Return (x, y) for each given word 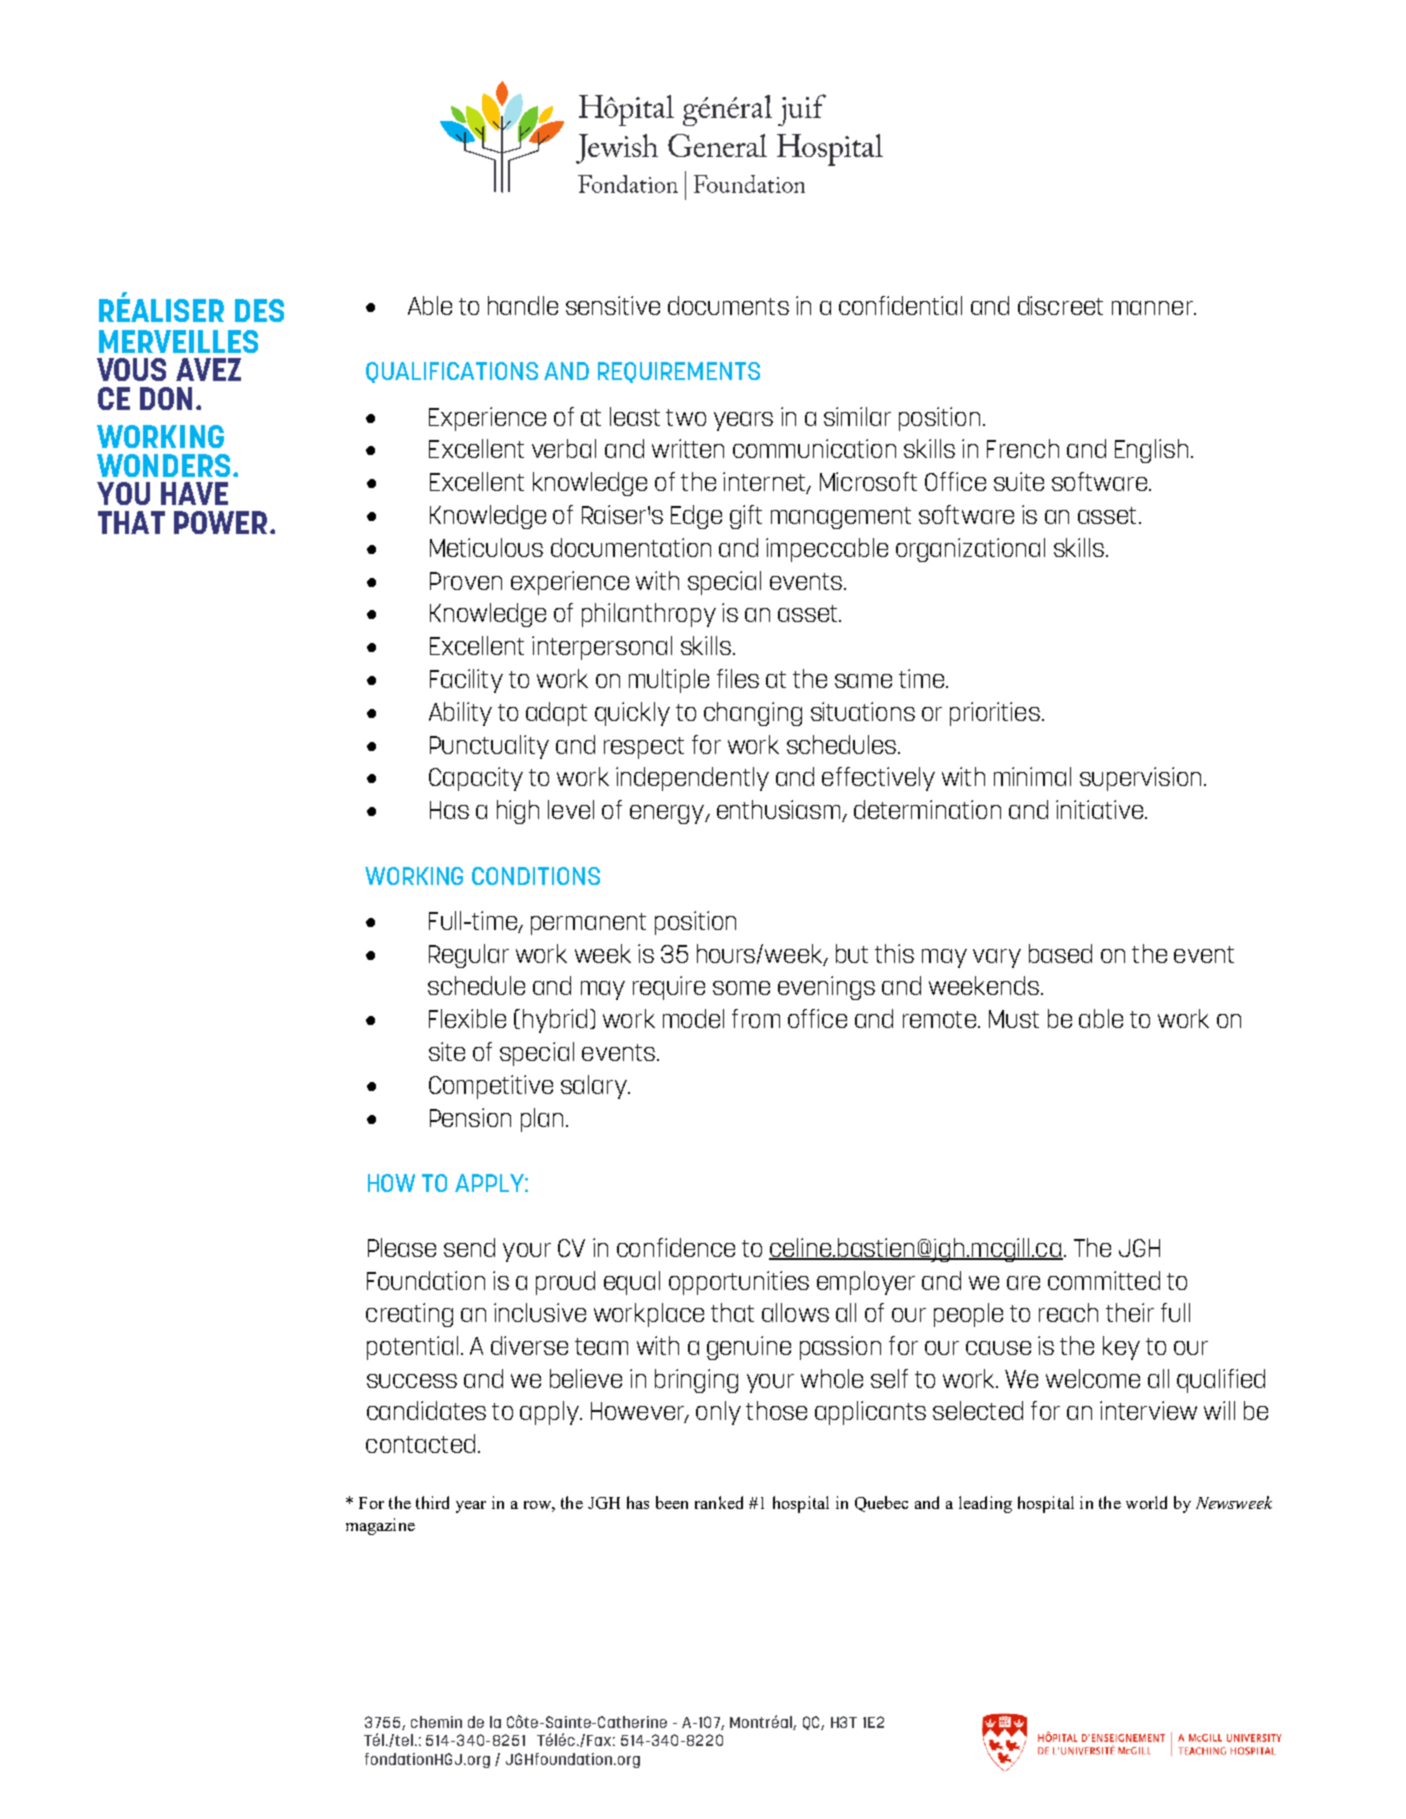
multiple (669, 681)
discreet (1060, 305)
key (1121, 1348)
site (447, 1051)
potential (412, 1348)
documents (728, 305)
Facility (466, 681)
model (693, 1018)
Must (1014, 1019)
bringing (696, 1381)
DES (259, 310)
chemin (436, 1722)
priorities (995, 714)
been (672, 1502)
